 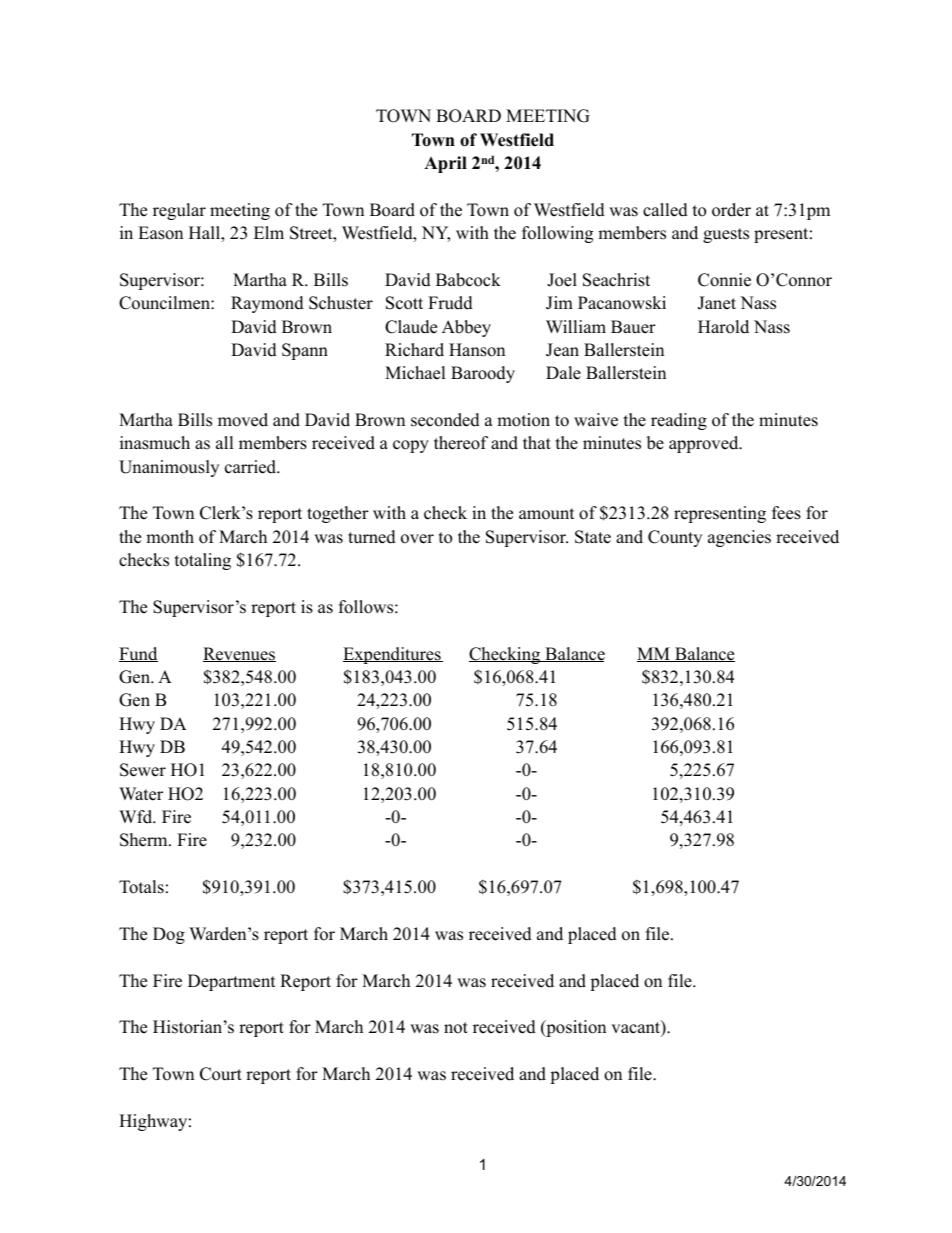 What do you see at coordinates (179, 211) in the screenshot?
I see `regular` at bounding box center [179, 211].
